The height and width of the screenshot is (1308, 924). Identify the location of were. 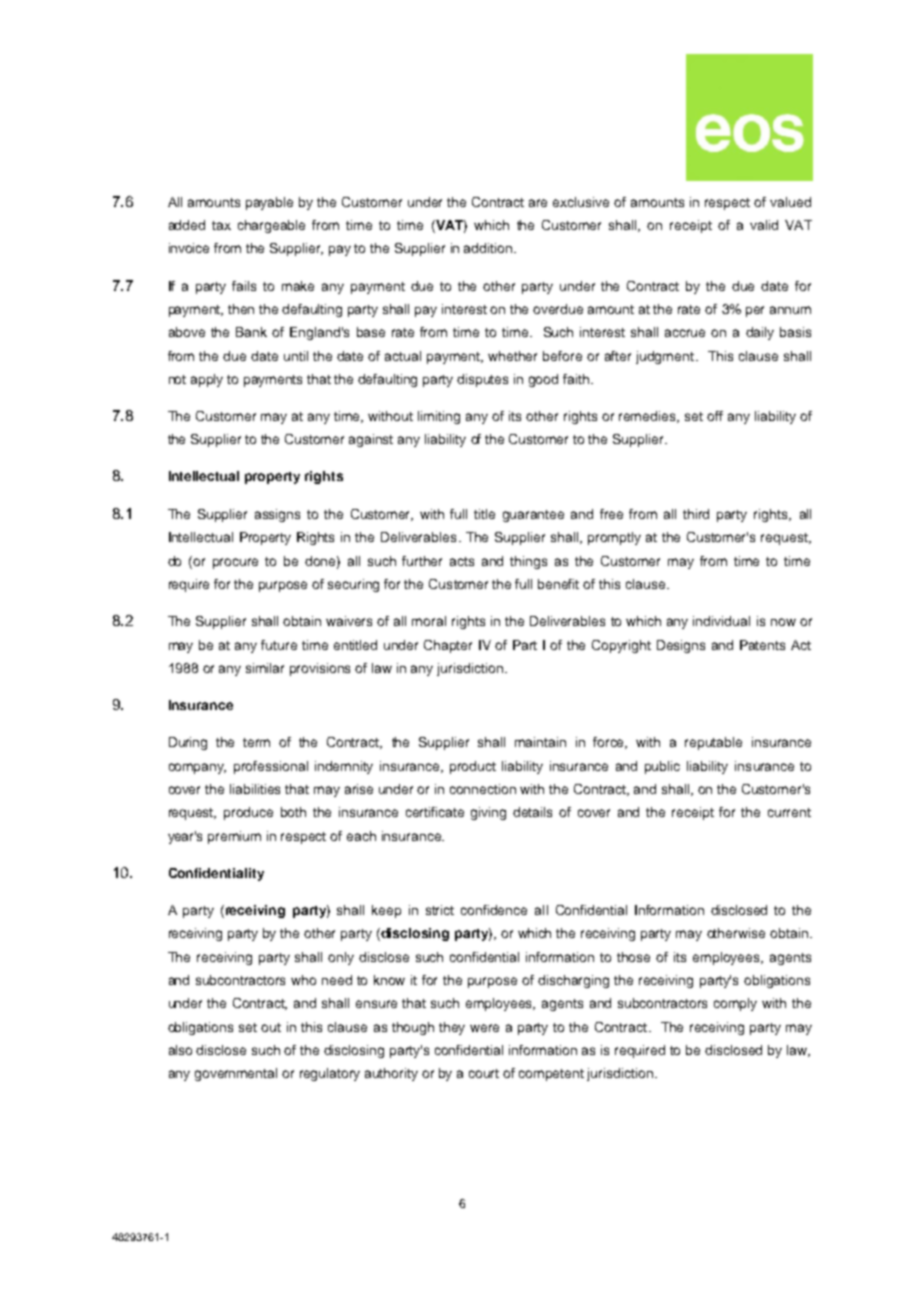
(484, 1028).
